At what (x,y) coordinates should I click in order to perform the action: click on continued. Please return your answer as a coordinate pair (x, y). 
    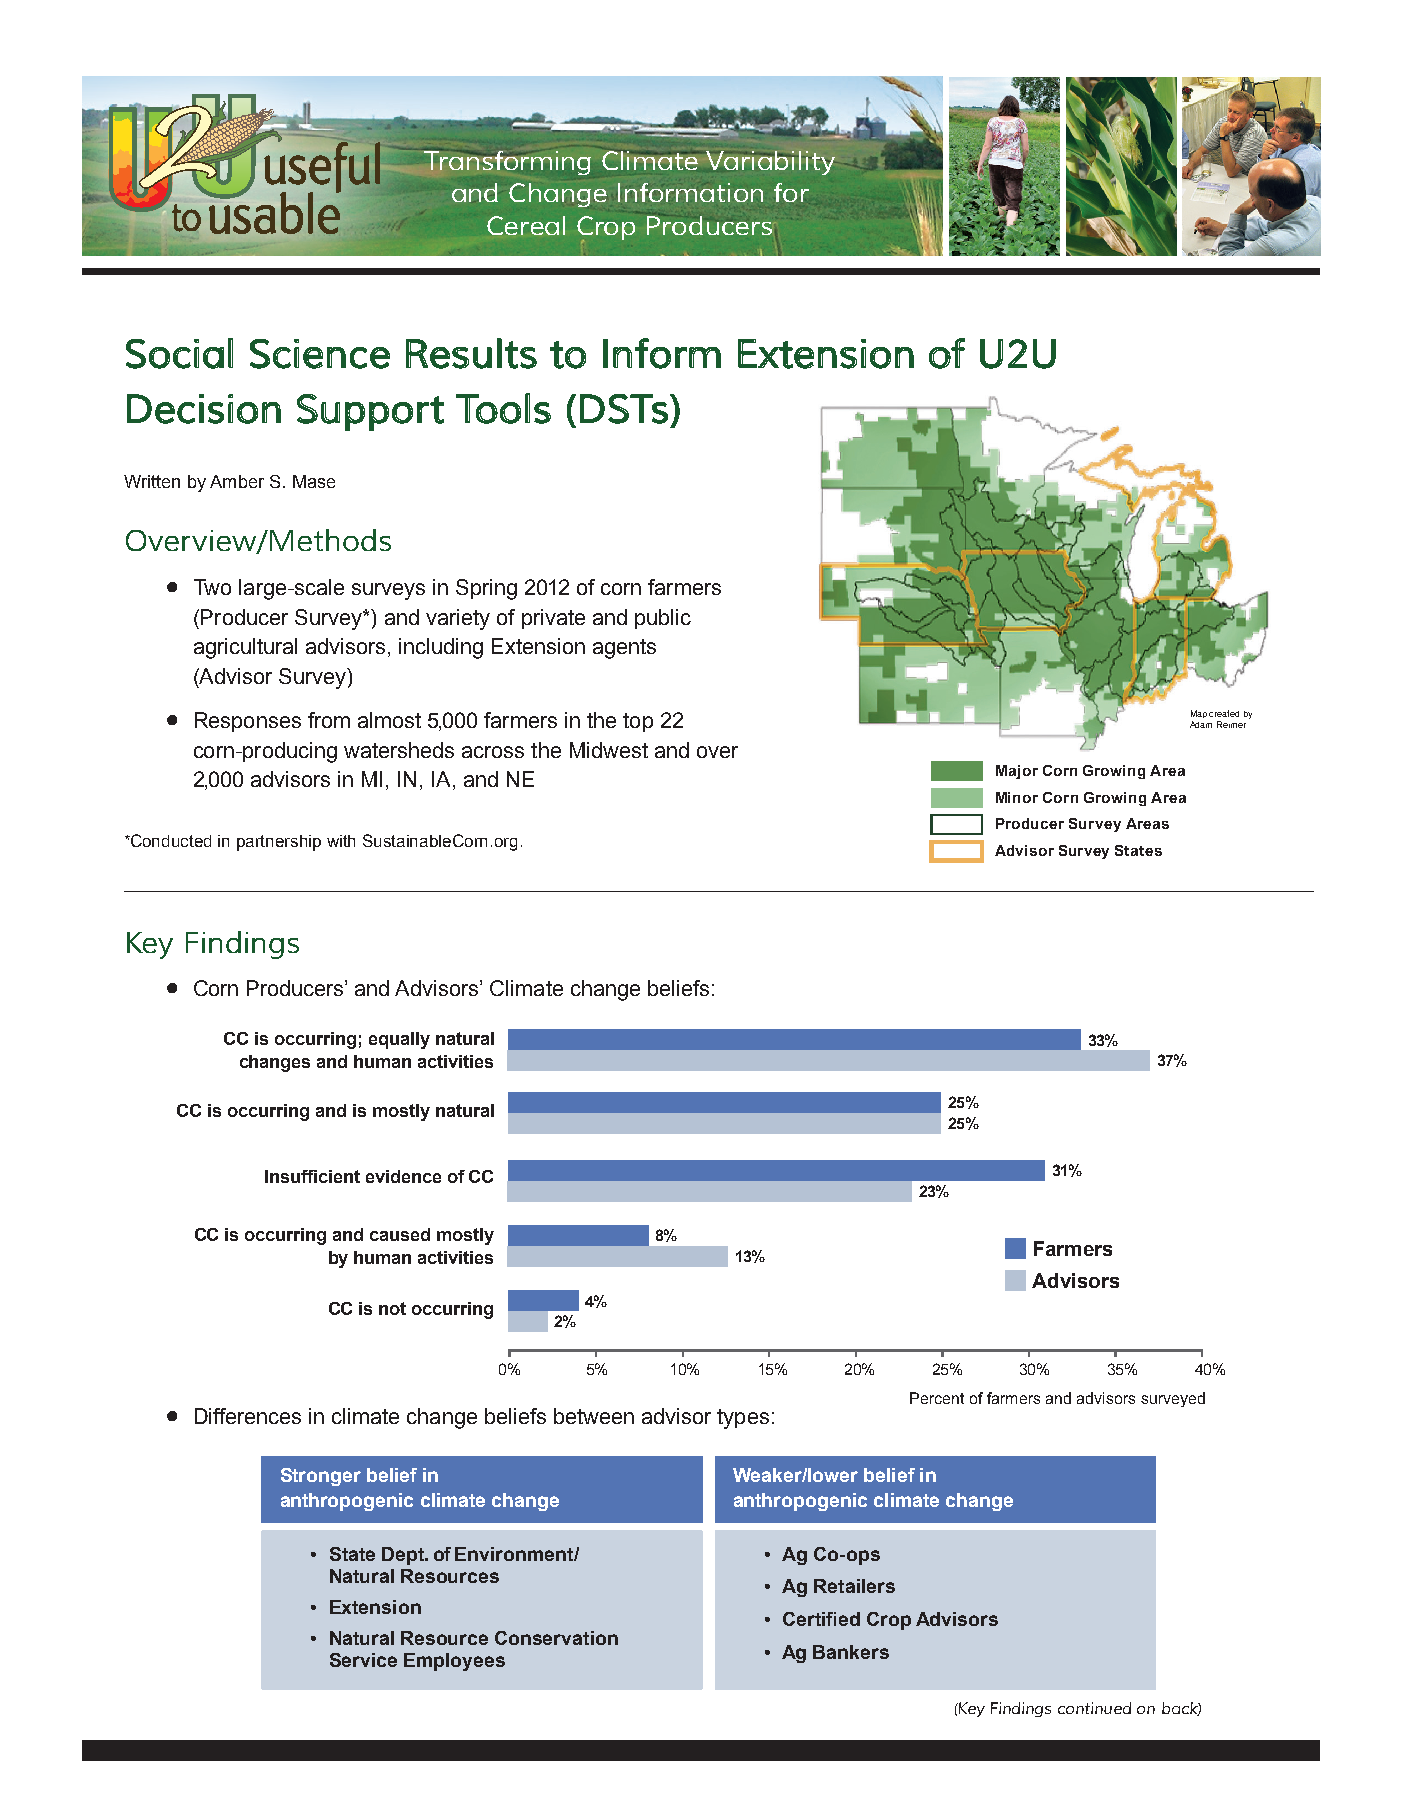
    Looking at the image, I should click on (1094, 1708).
